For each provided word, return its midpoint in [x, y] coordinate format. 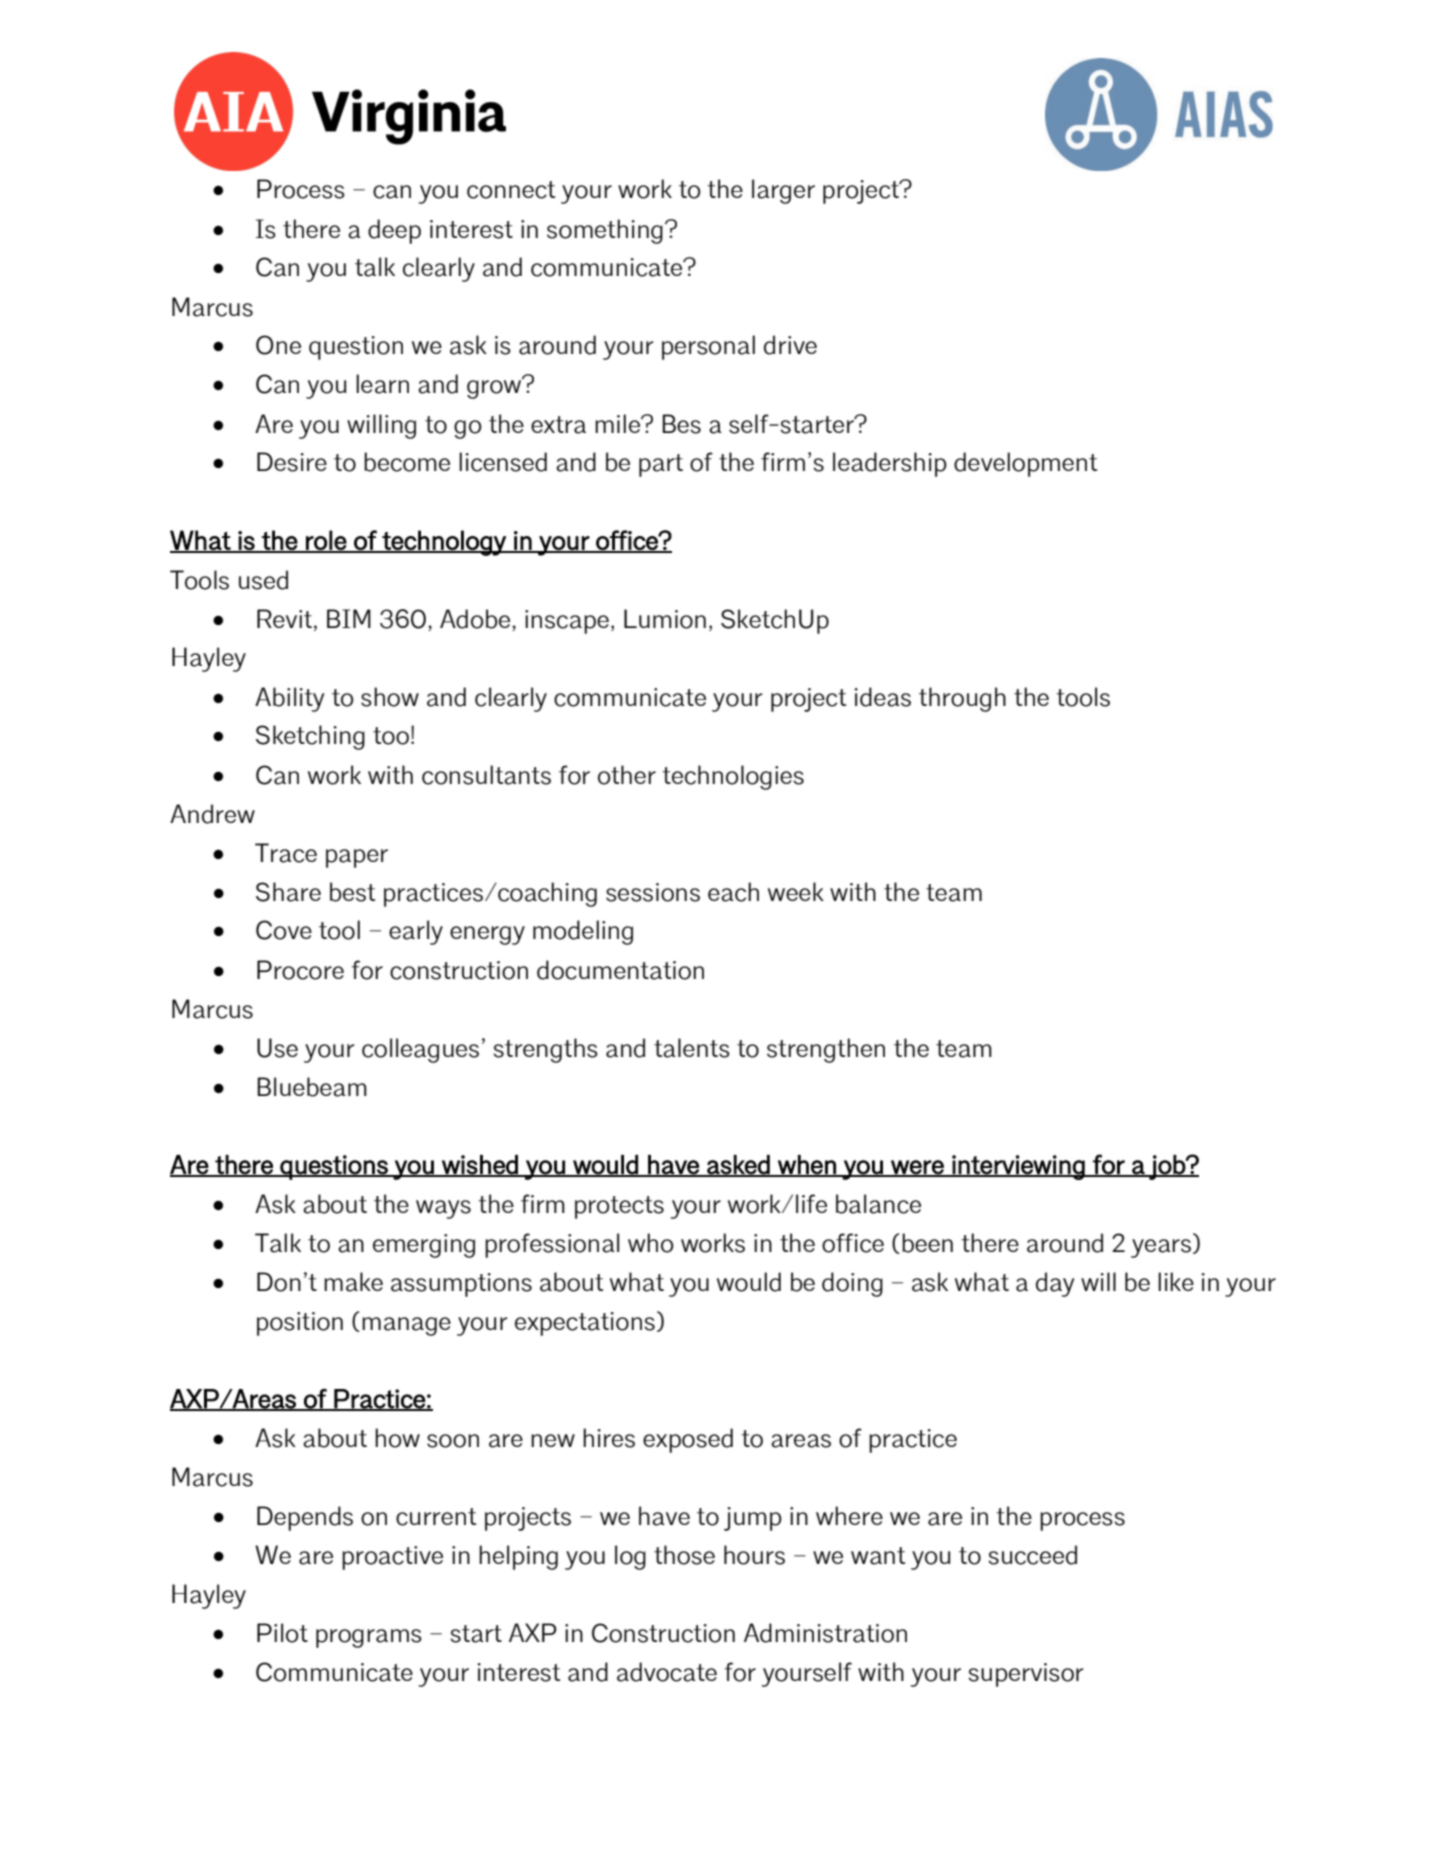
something [605, 231]
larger [783, 191]
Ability [289, 699]
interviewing [1018, 1167]
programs [369, 1638]
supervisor [1026, 1675]
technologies [733, 777]
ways [443, 1209]
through [962, 699]
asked [738, 1165]
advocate [667, 1672]
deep [394, 231]
